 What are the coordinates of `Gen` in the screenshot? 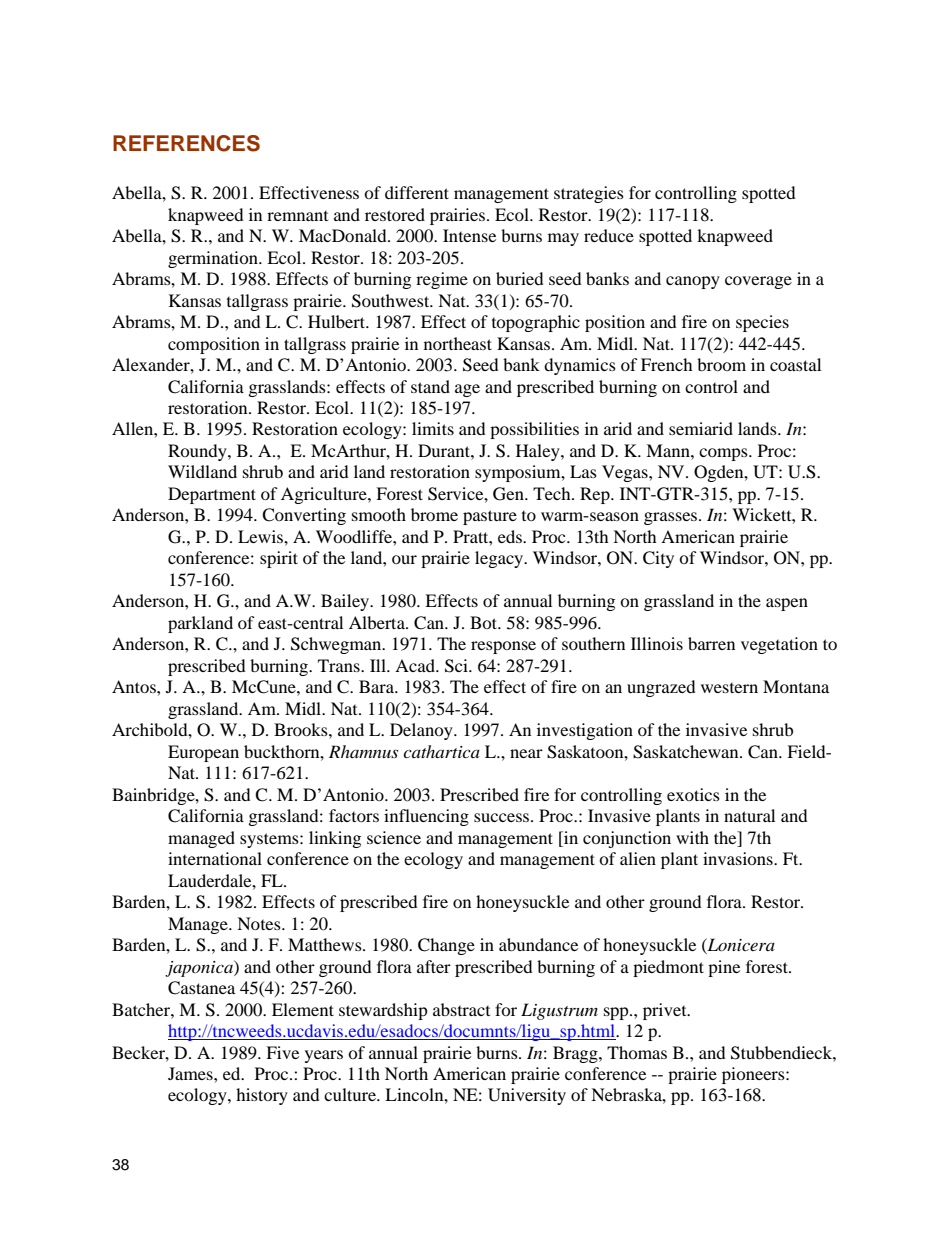 It's located at (509, 494).
